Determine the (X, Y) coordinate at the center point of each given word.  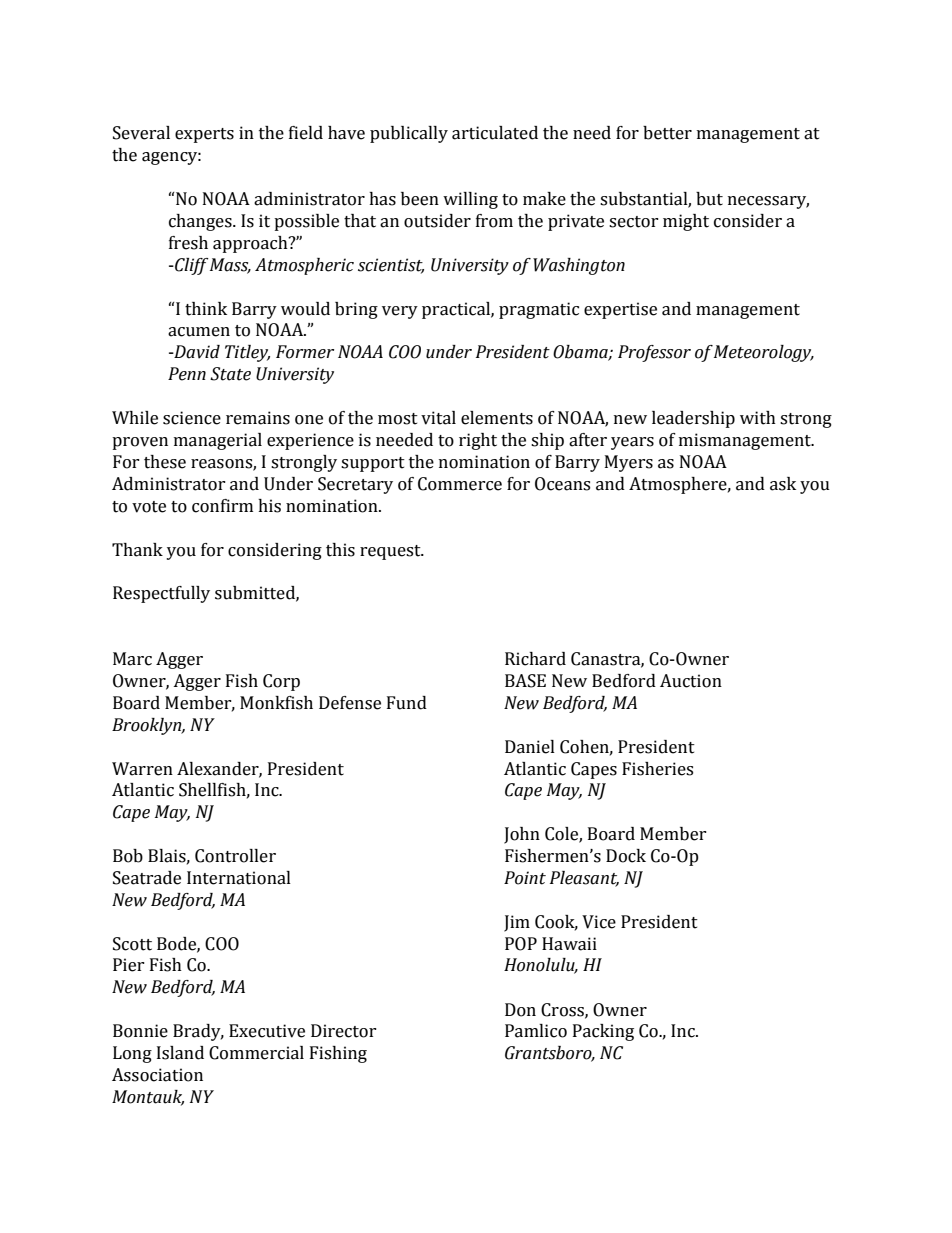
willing (470, 200)
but (709, 199)
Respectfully (161, 594)
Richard (535, 659)
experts (204, 135)
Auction (691, 681)
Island (180, 1053)
